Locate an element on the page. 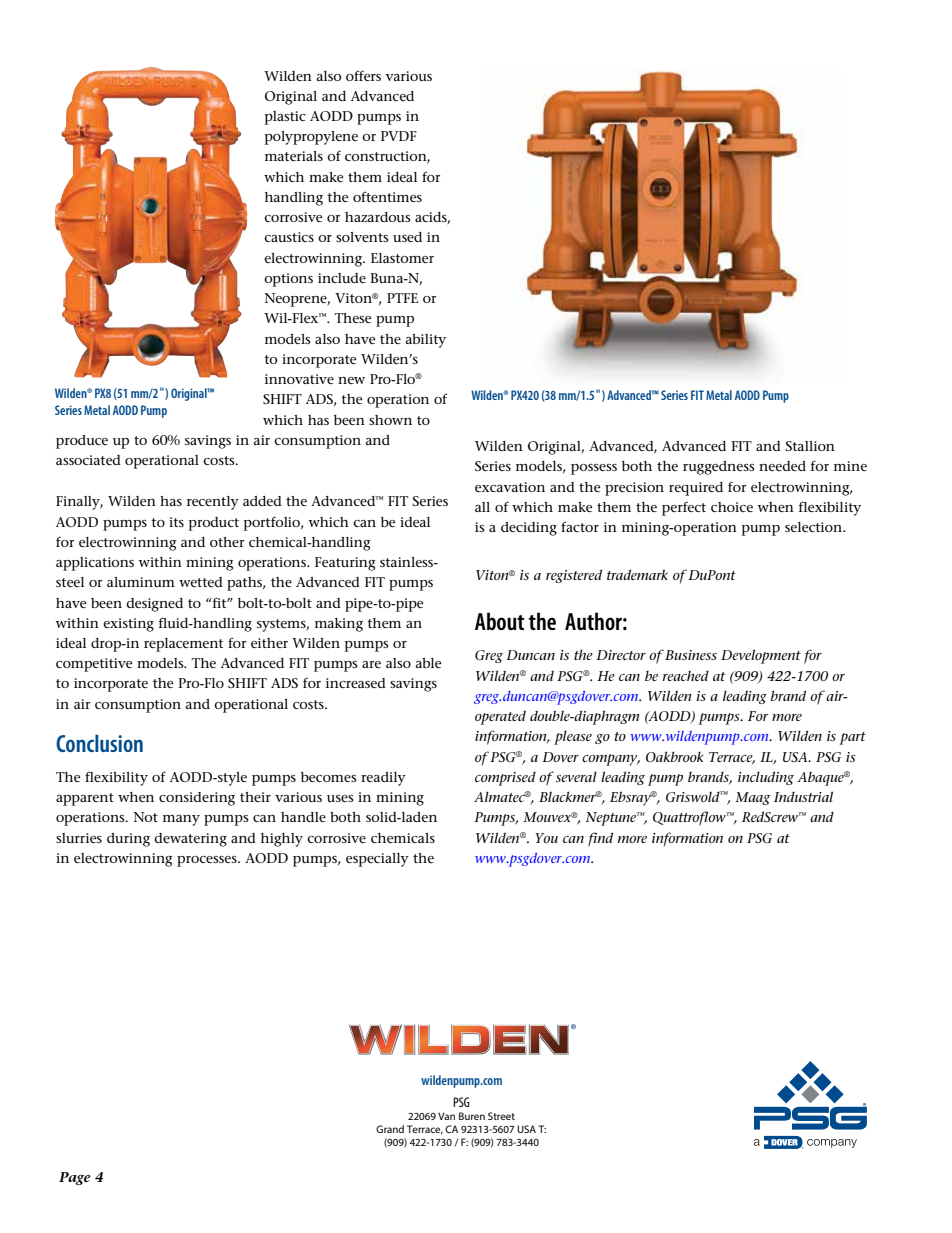 Image resolution: width=952 pixels, height=1233 pixels. excavation is located at coordinates (510, 487).
